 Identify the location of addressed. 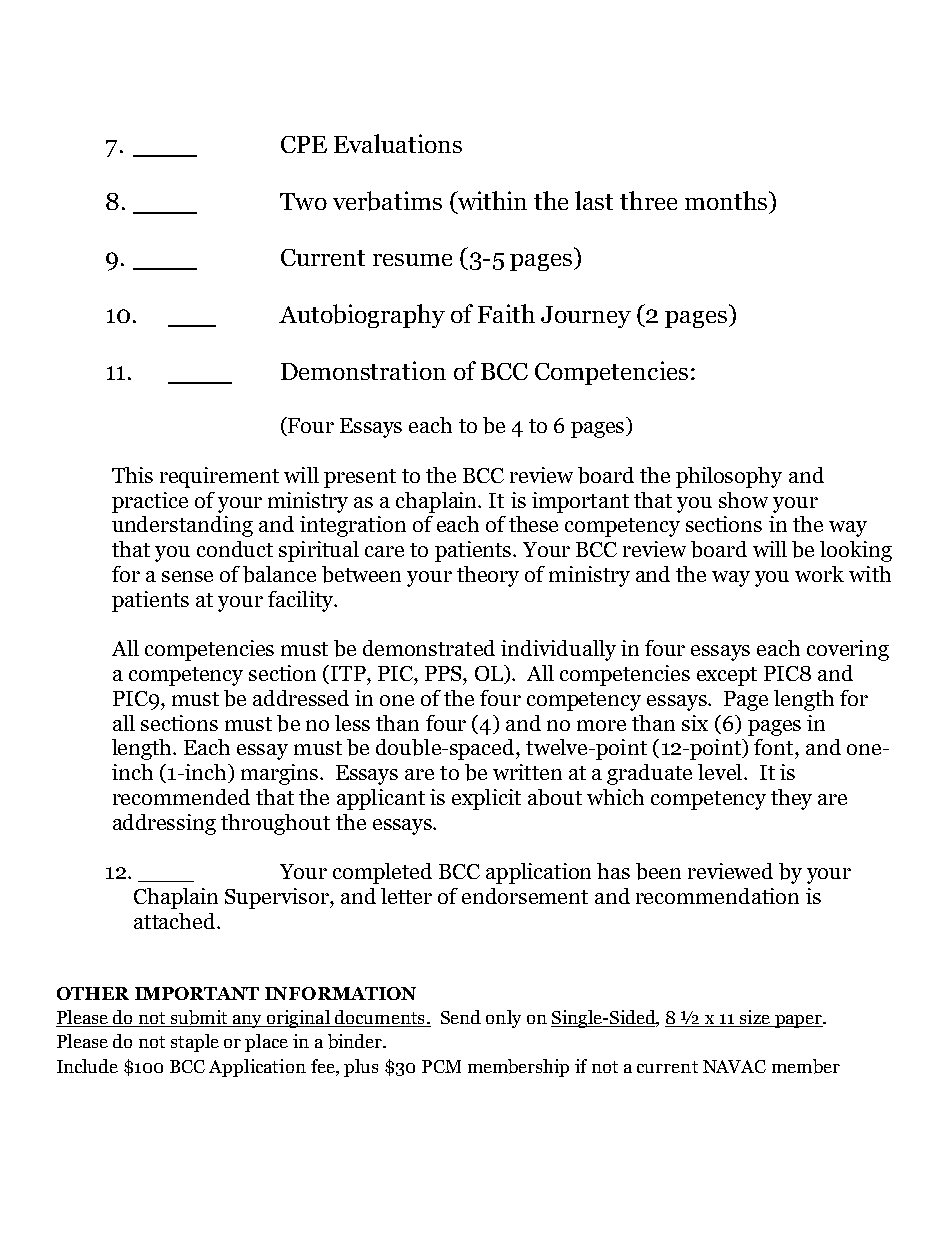
(301, 698).
